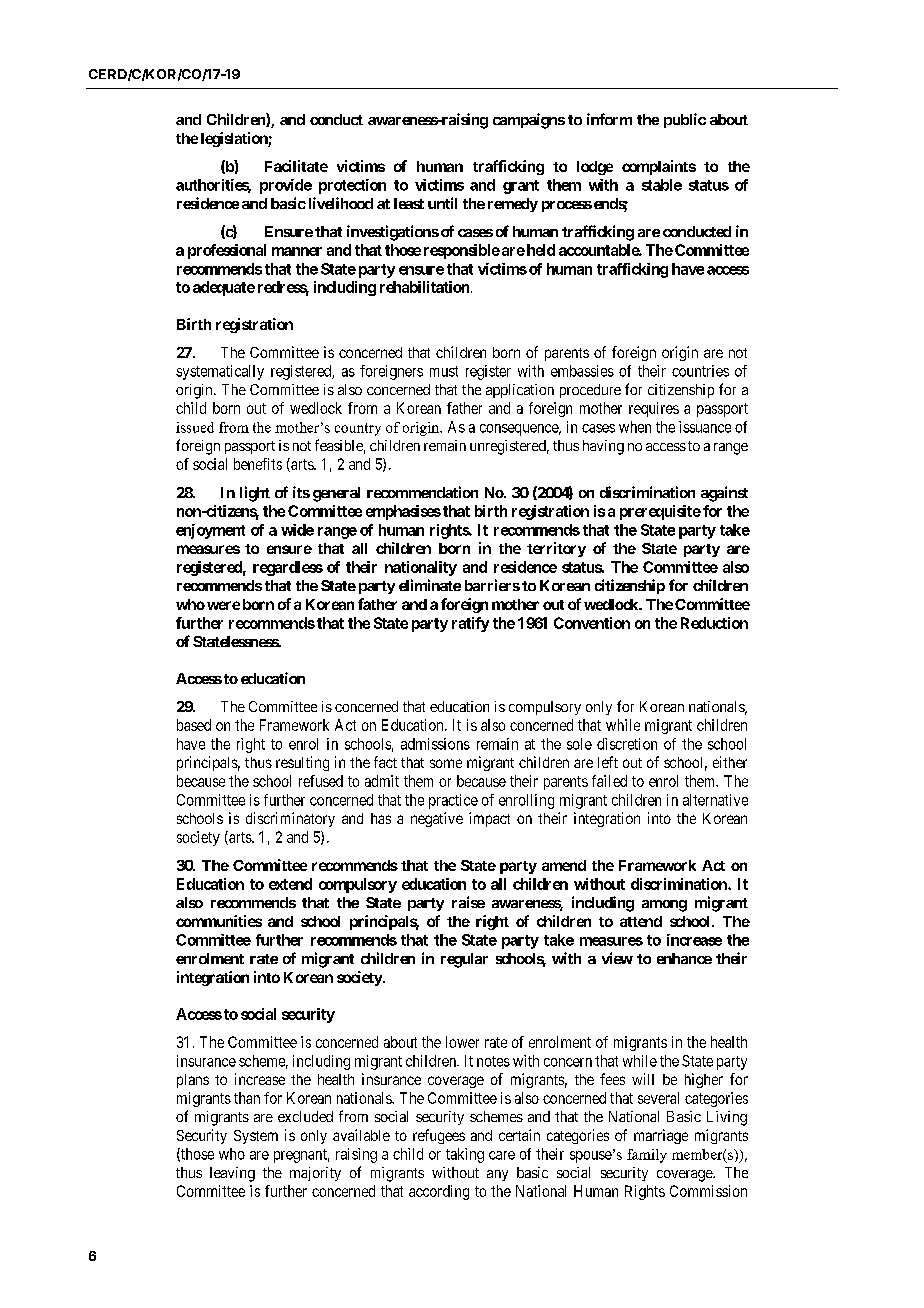 The height and width of the screenshot is (1308, 924). I want to click on leaving, so click(232, 1174).
